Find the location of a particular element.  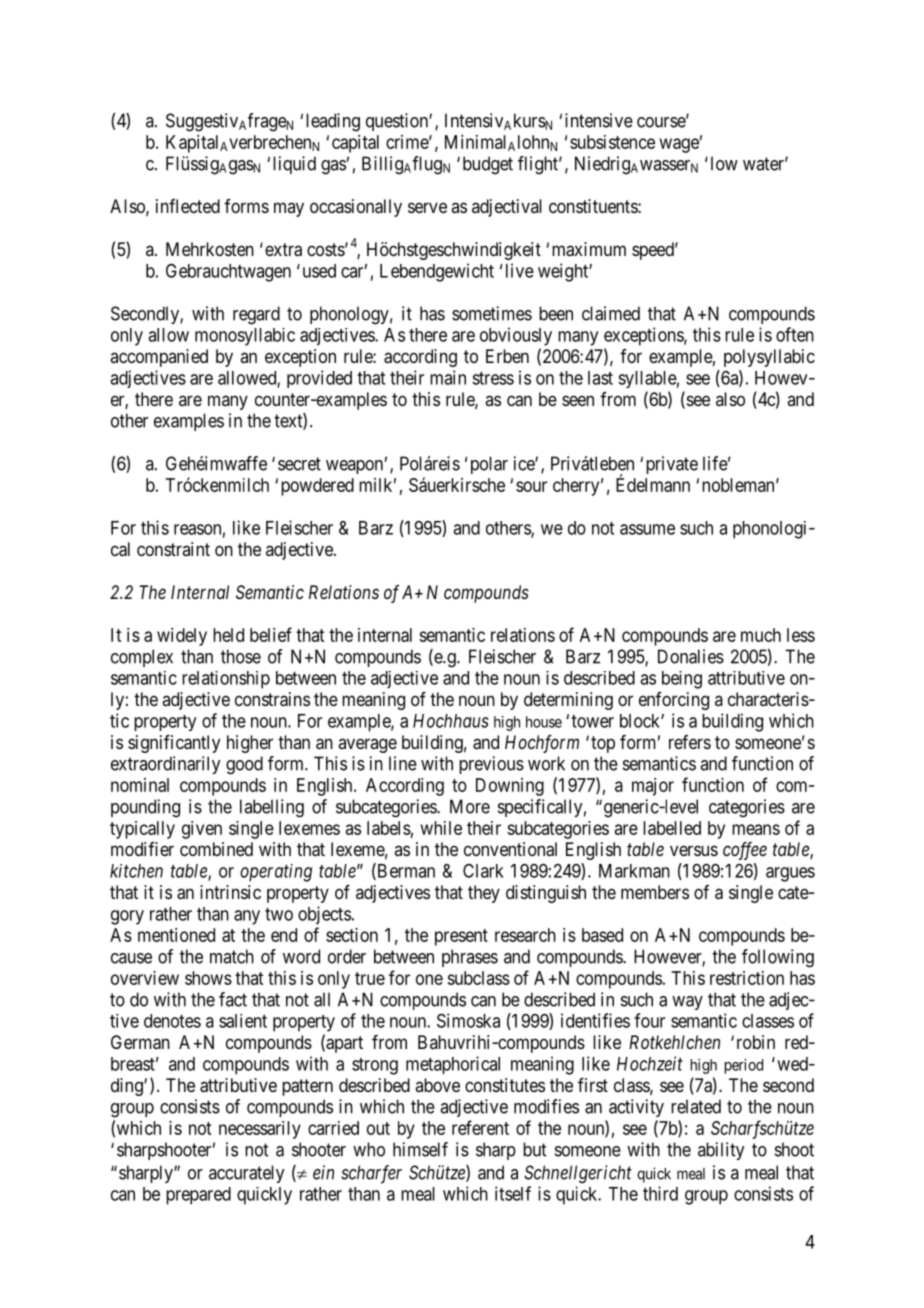

inflected is located at coordinates (188, 206).
